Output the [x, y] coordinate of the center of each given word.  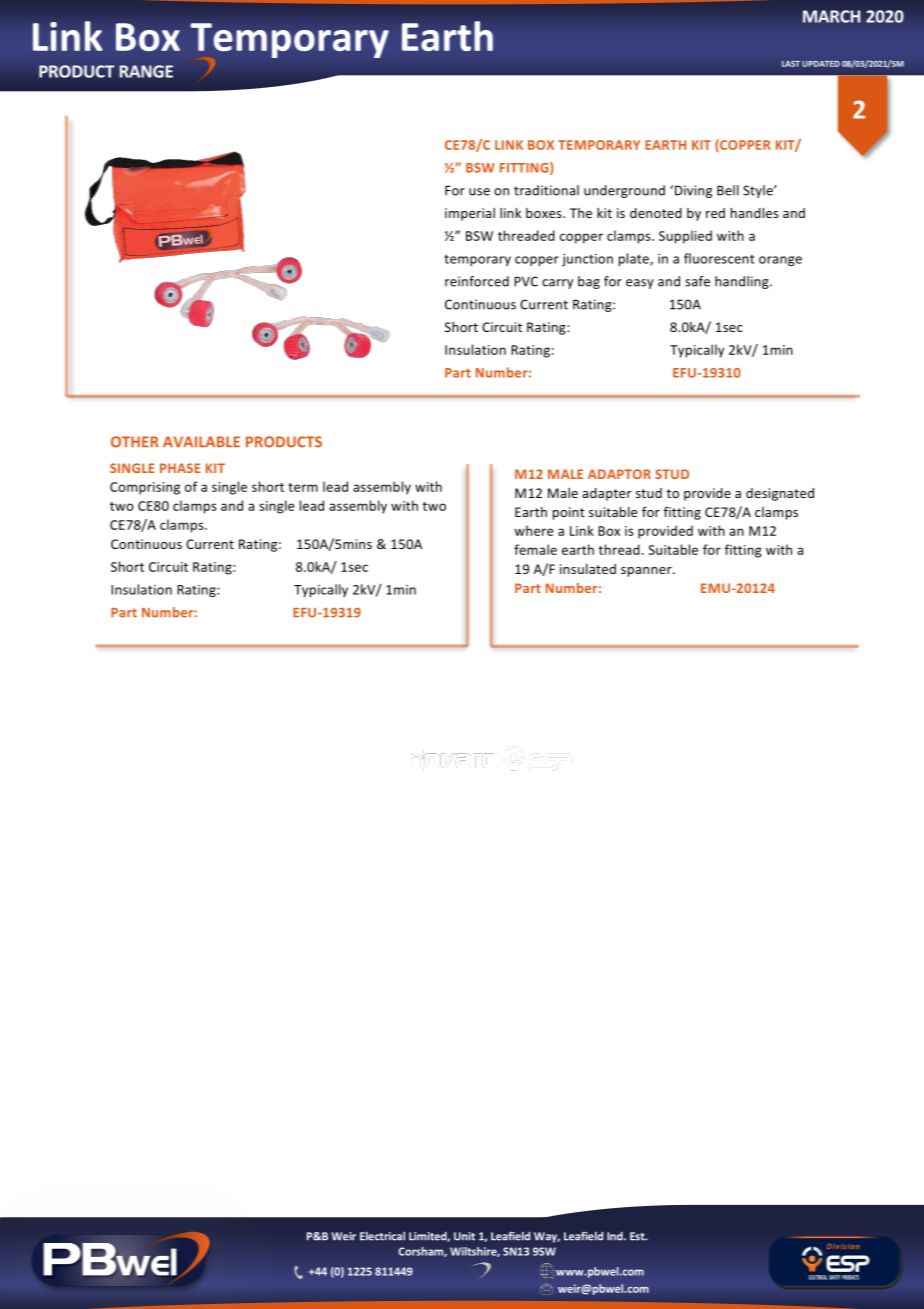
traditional [546, 190]
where [534, 530]
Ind [616, 1236]
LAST [791, 64]
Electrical [382, 1236]
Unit [464, 1236]
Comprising [145, 488]
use [479, 192]
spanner [647, 572]
